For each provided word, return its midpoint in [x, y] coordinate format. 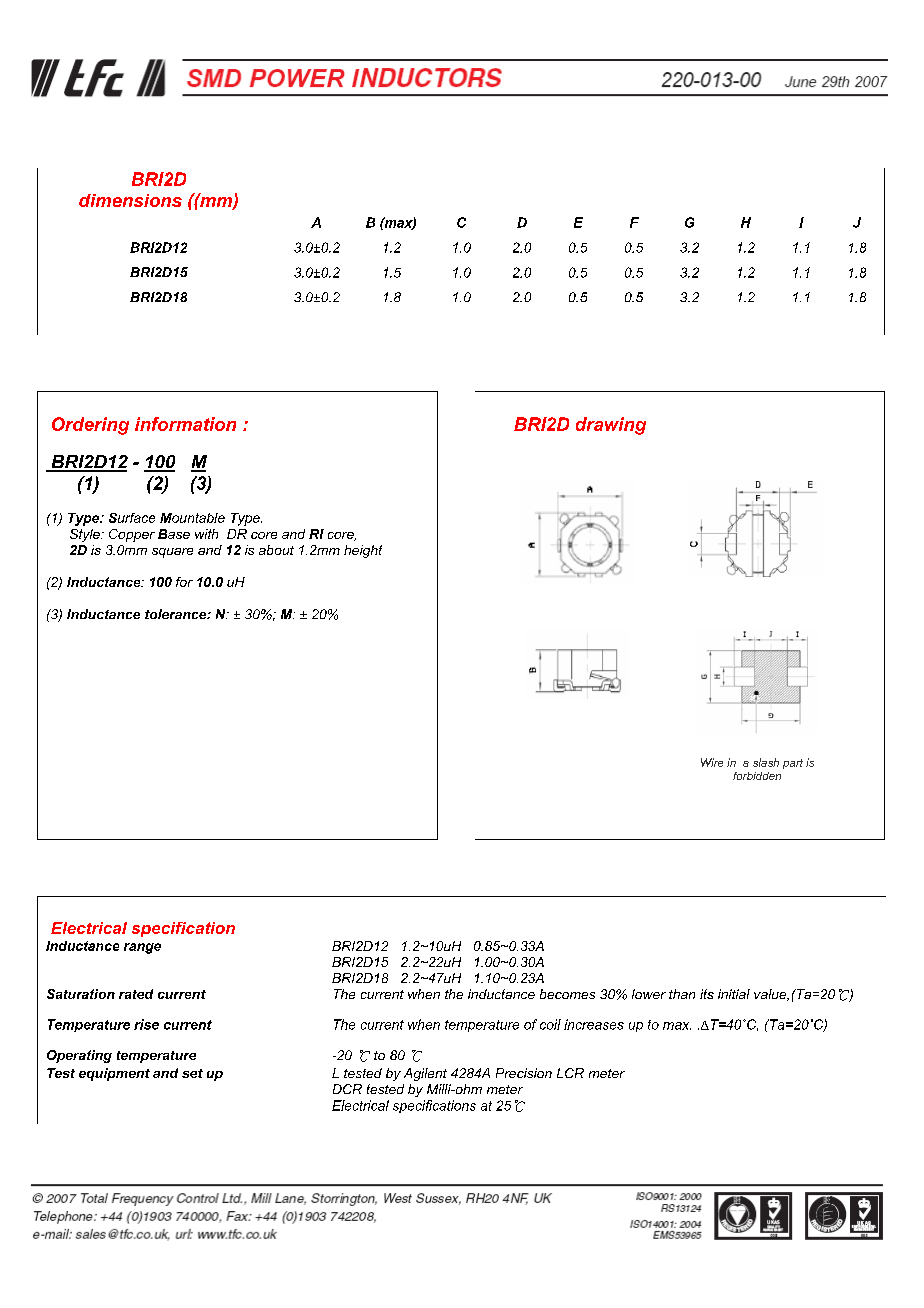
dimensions [130, 200]
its [707, 994]
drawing [611, 426]
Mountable [192, 518]
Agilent [425, 1074]
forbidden [757, 776]
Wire [712, 762]
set [192, 1073]
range [142, 948]
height [363, 551]
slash [766, 762]
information [185, 424]
